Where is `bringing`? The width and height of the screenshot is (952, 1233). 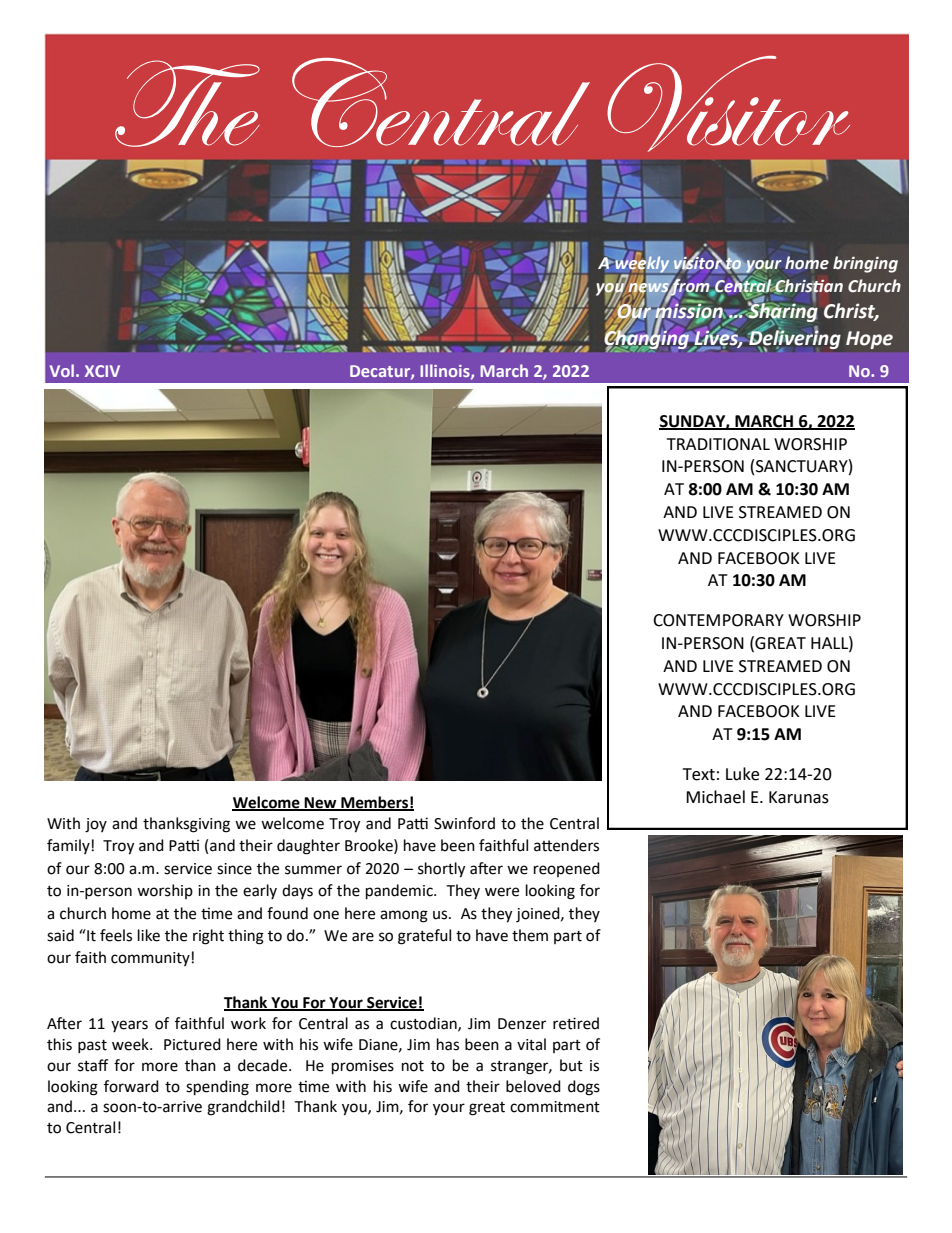
bringing is located at coordinates (865, 264).
